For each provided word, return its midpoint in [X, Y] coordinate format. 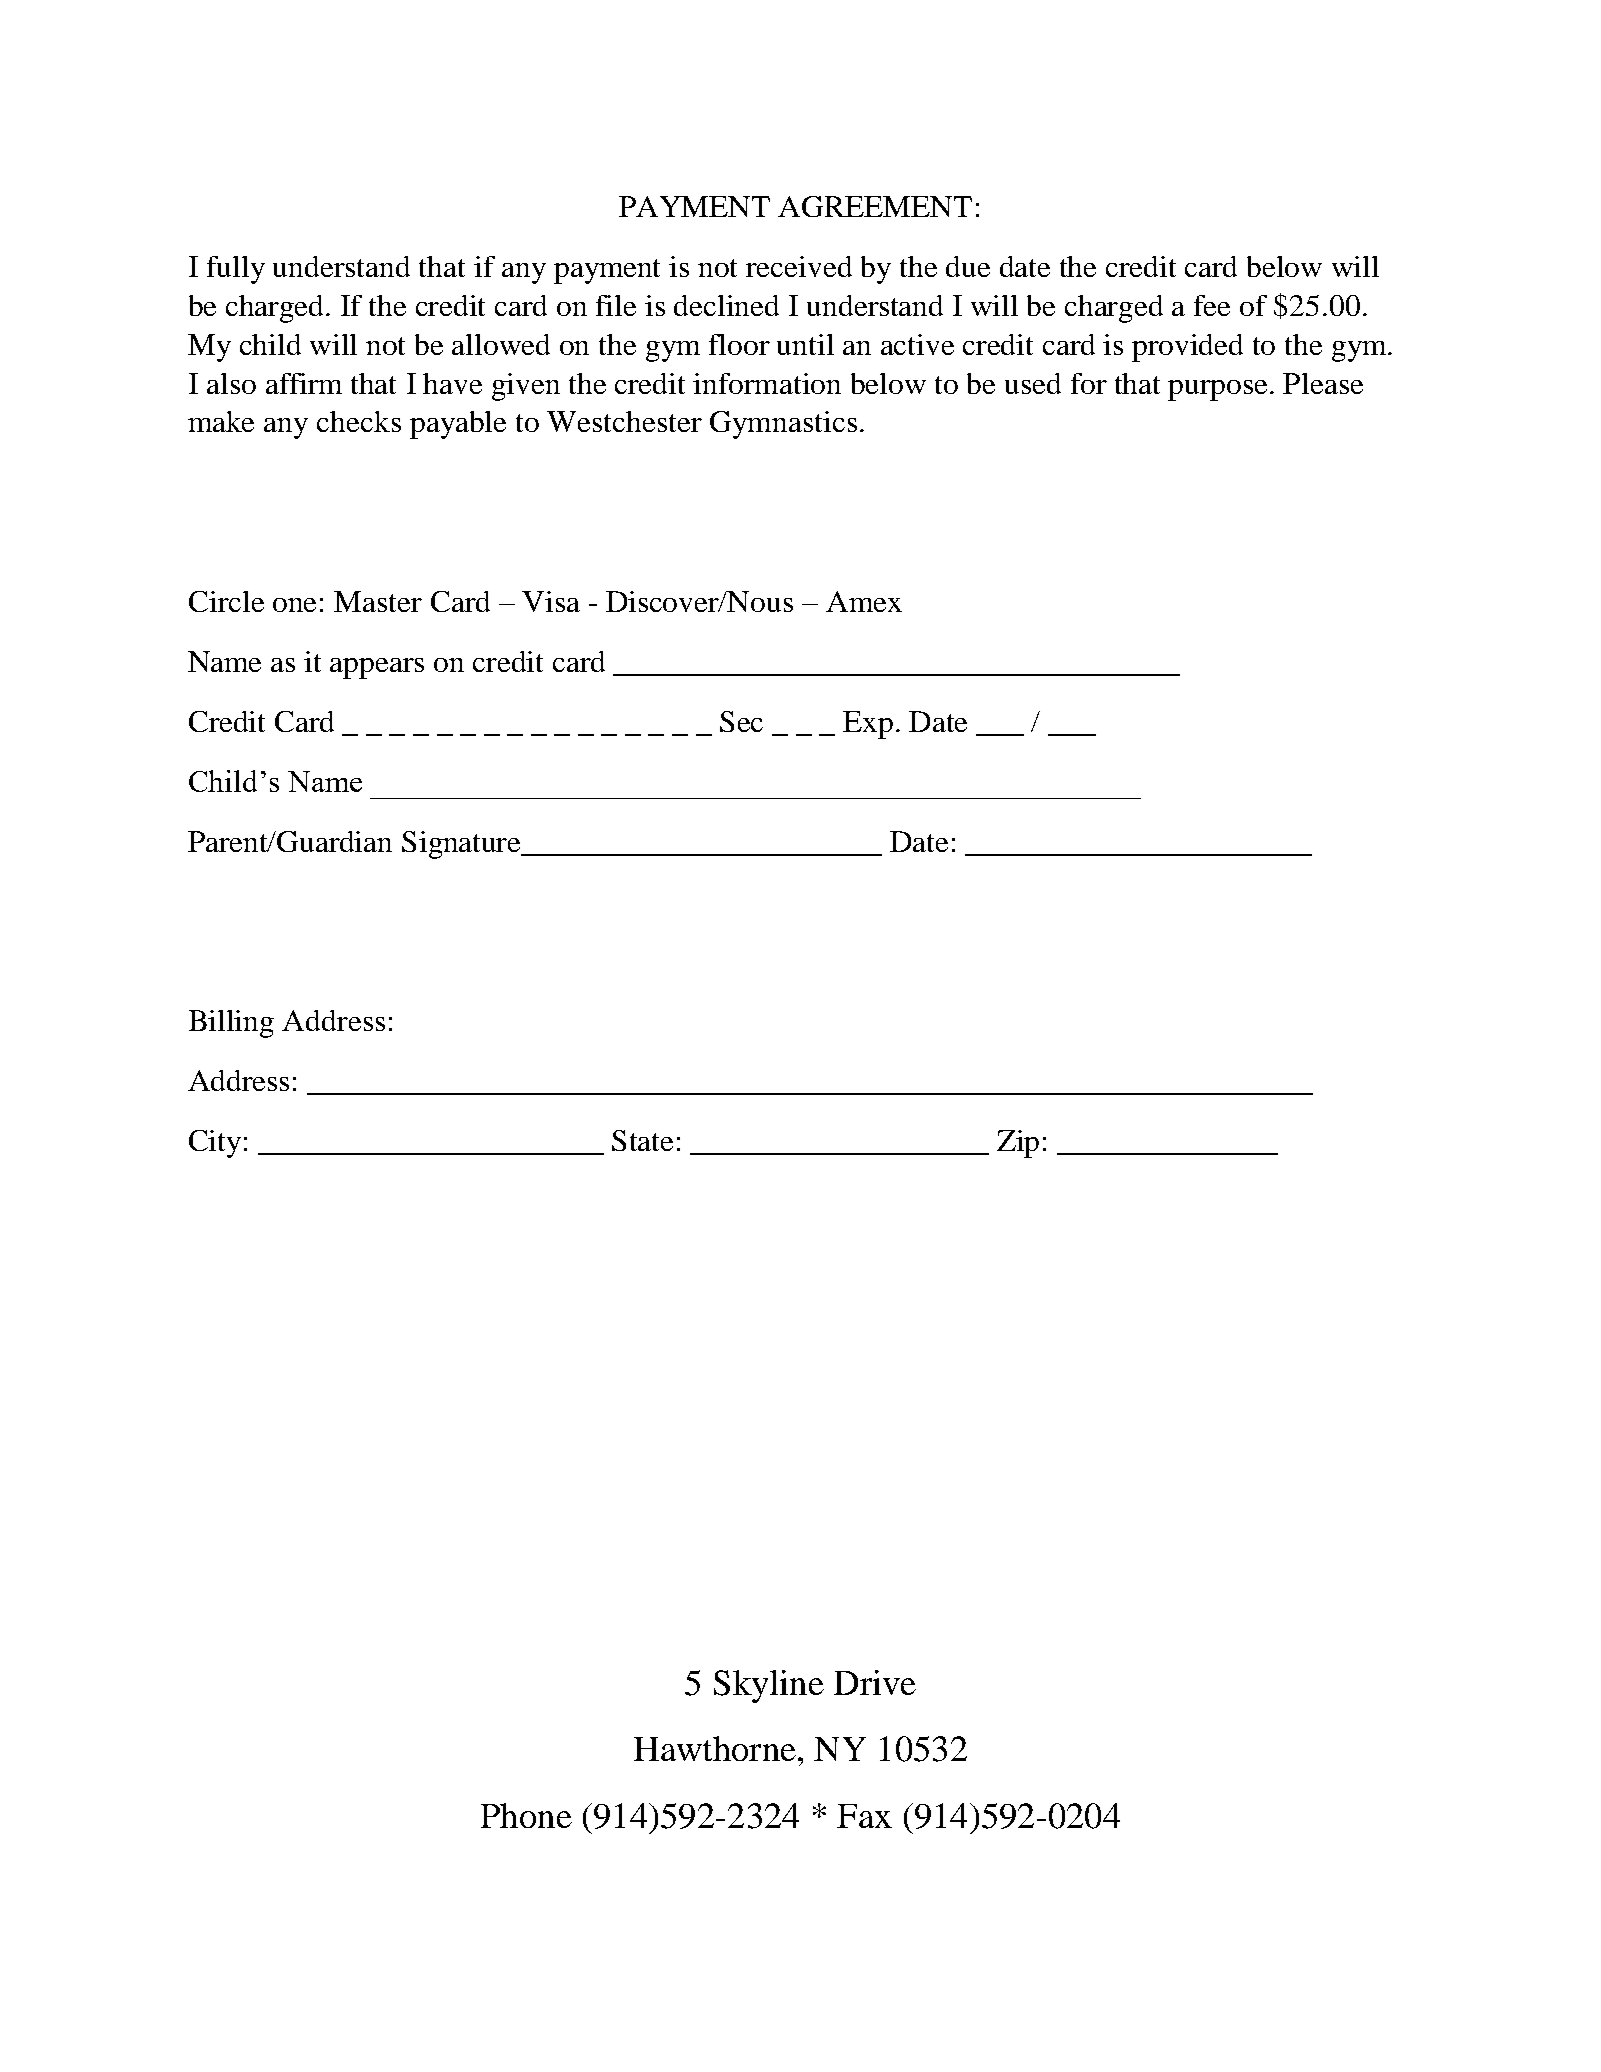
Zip [1018, 1144]
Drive [875, 1682]
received [799, 266]
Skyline [769, 1686]
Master [378, 601]
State [642, 1140]
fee [1212, 305]
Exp [868, 725]
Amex [864, 601]
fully [236, 270]
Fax [864, 1816]
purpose [1219, 390]
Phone [526, 1815]
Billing [231, 1024]
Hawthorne [715, 1748]
